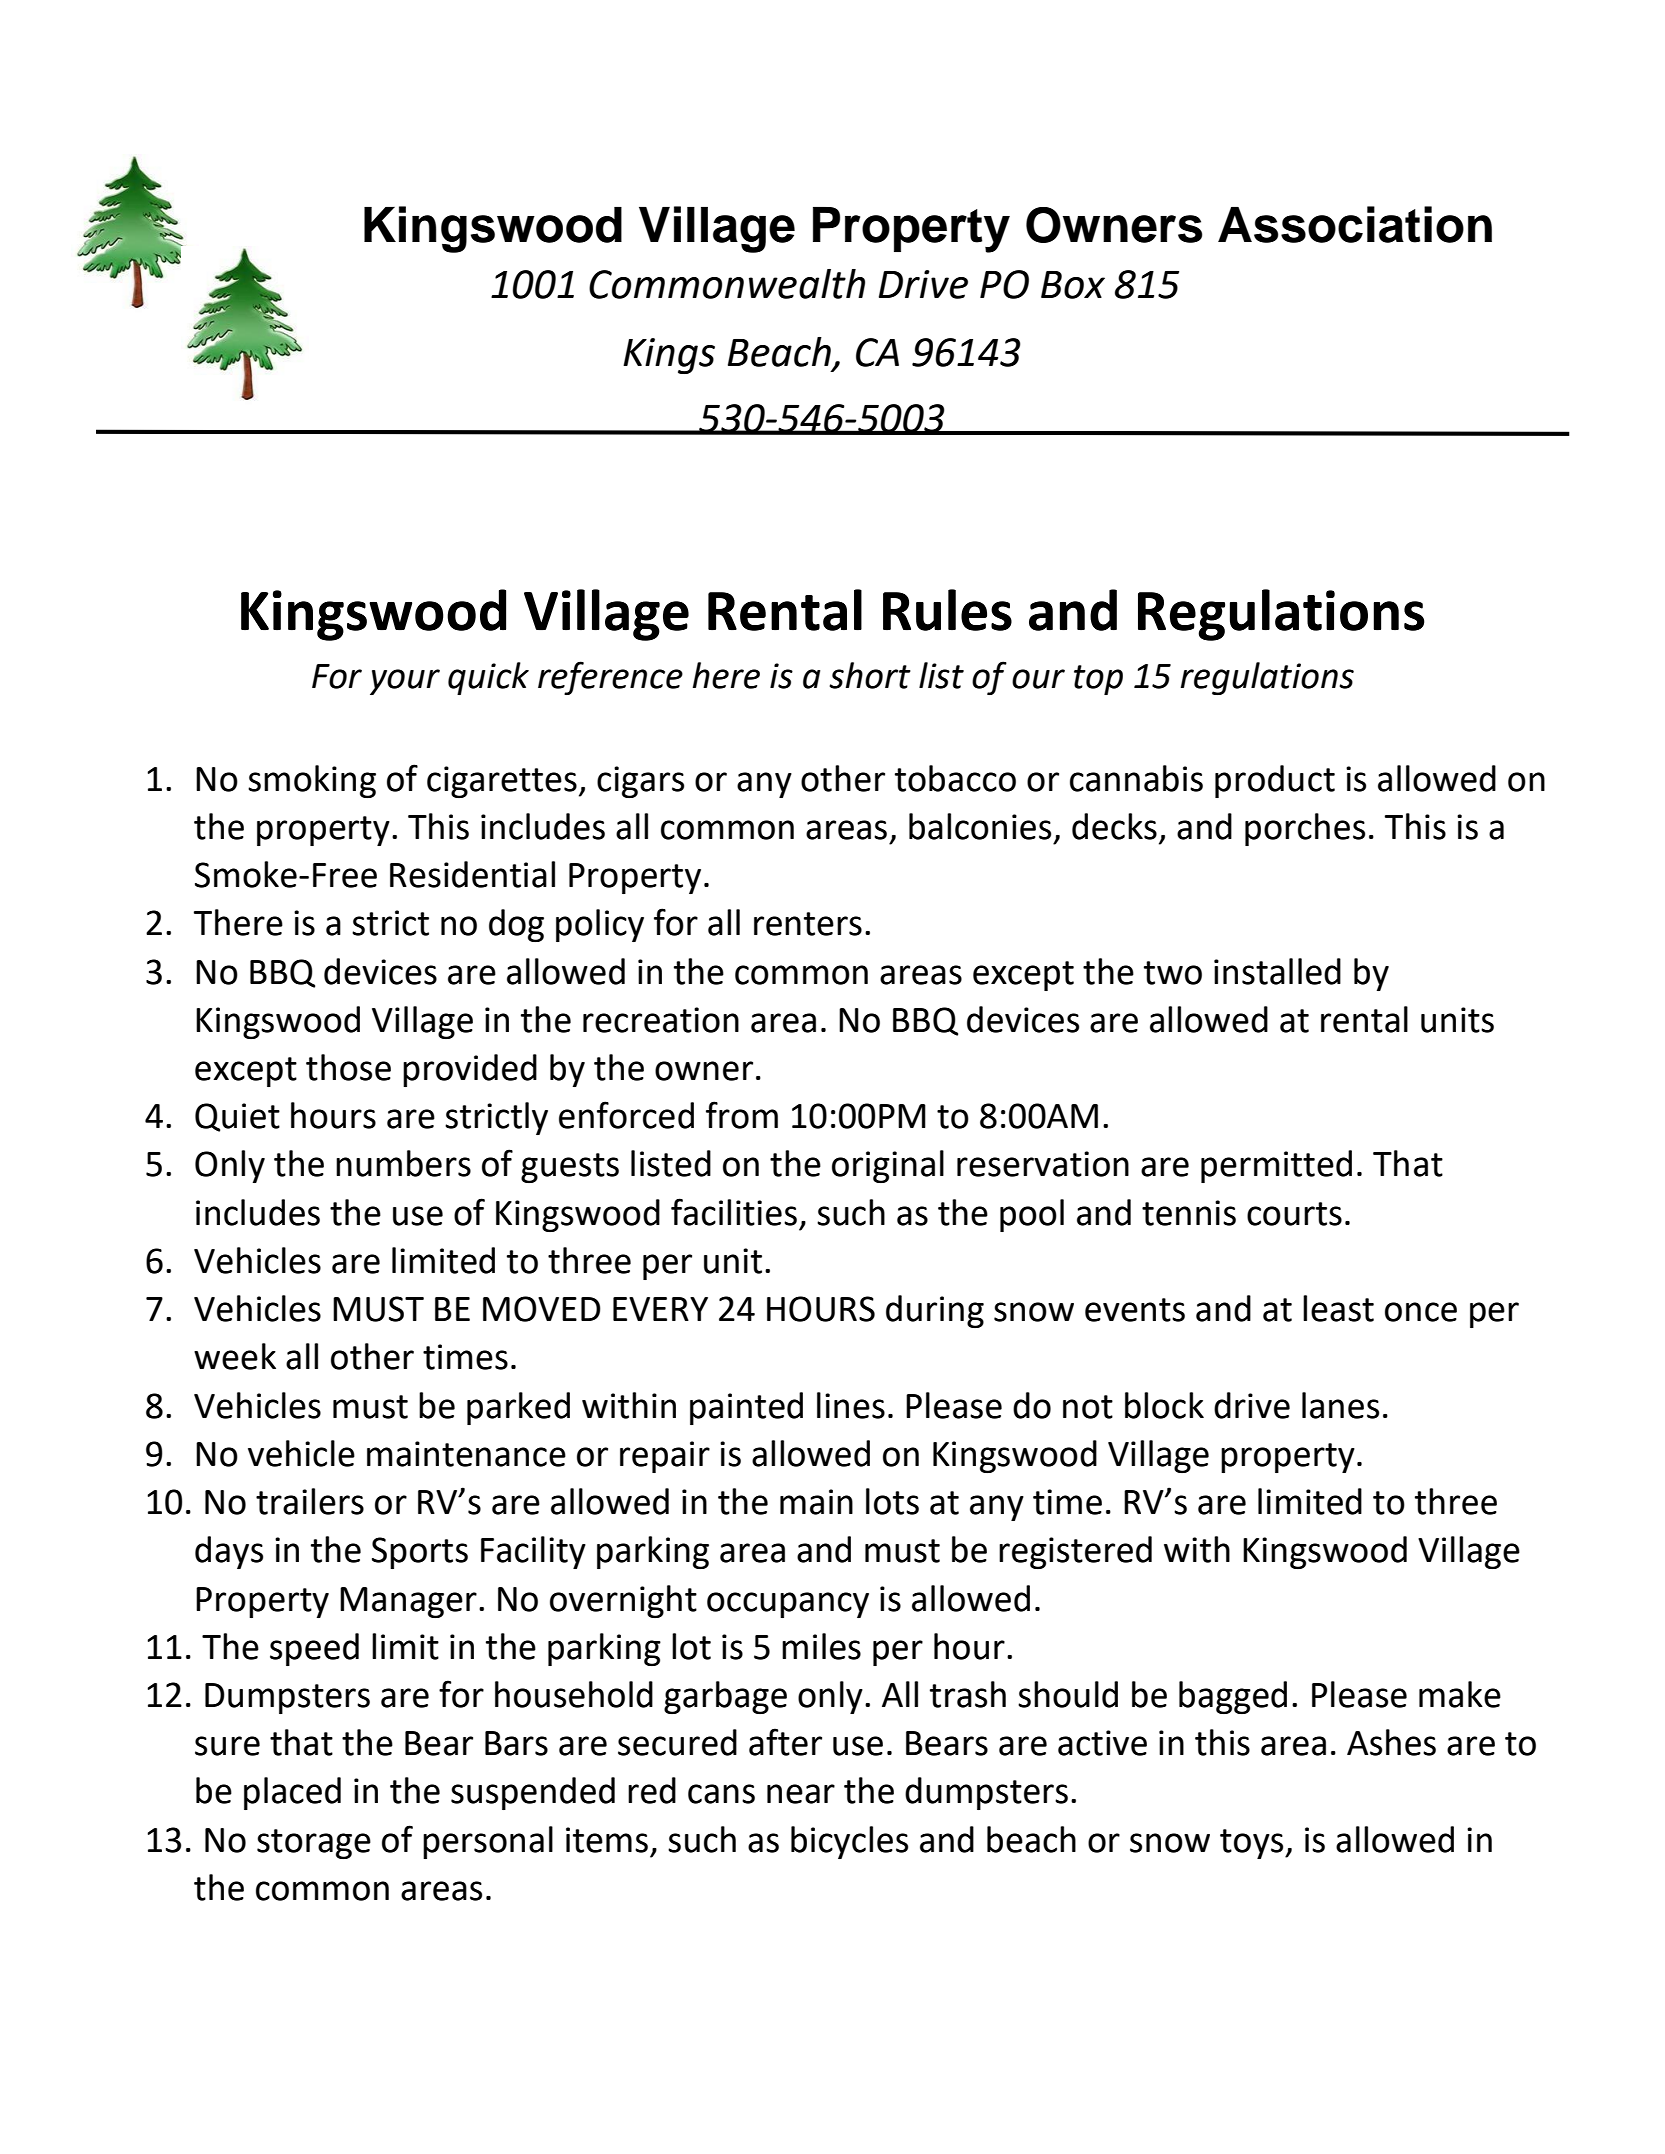 The image size is (1665, 2154). I want to click on from, so click(742, 1115).
